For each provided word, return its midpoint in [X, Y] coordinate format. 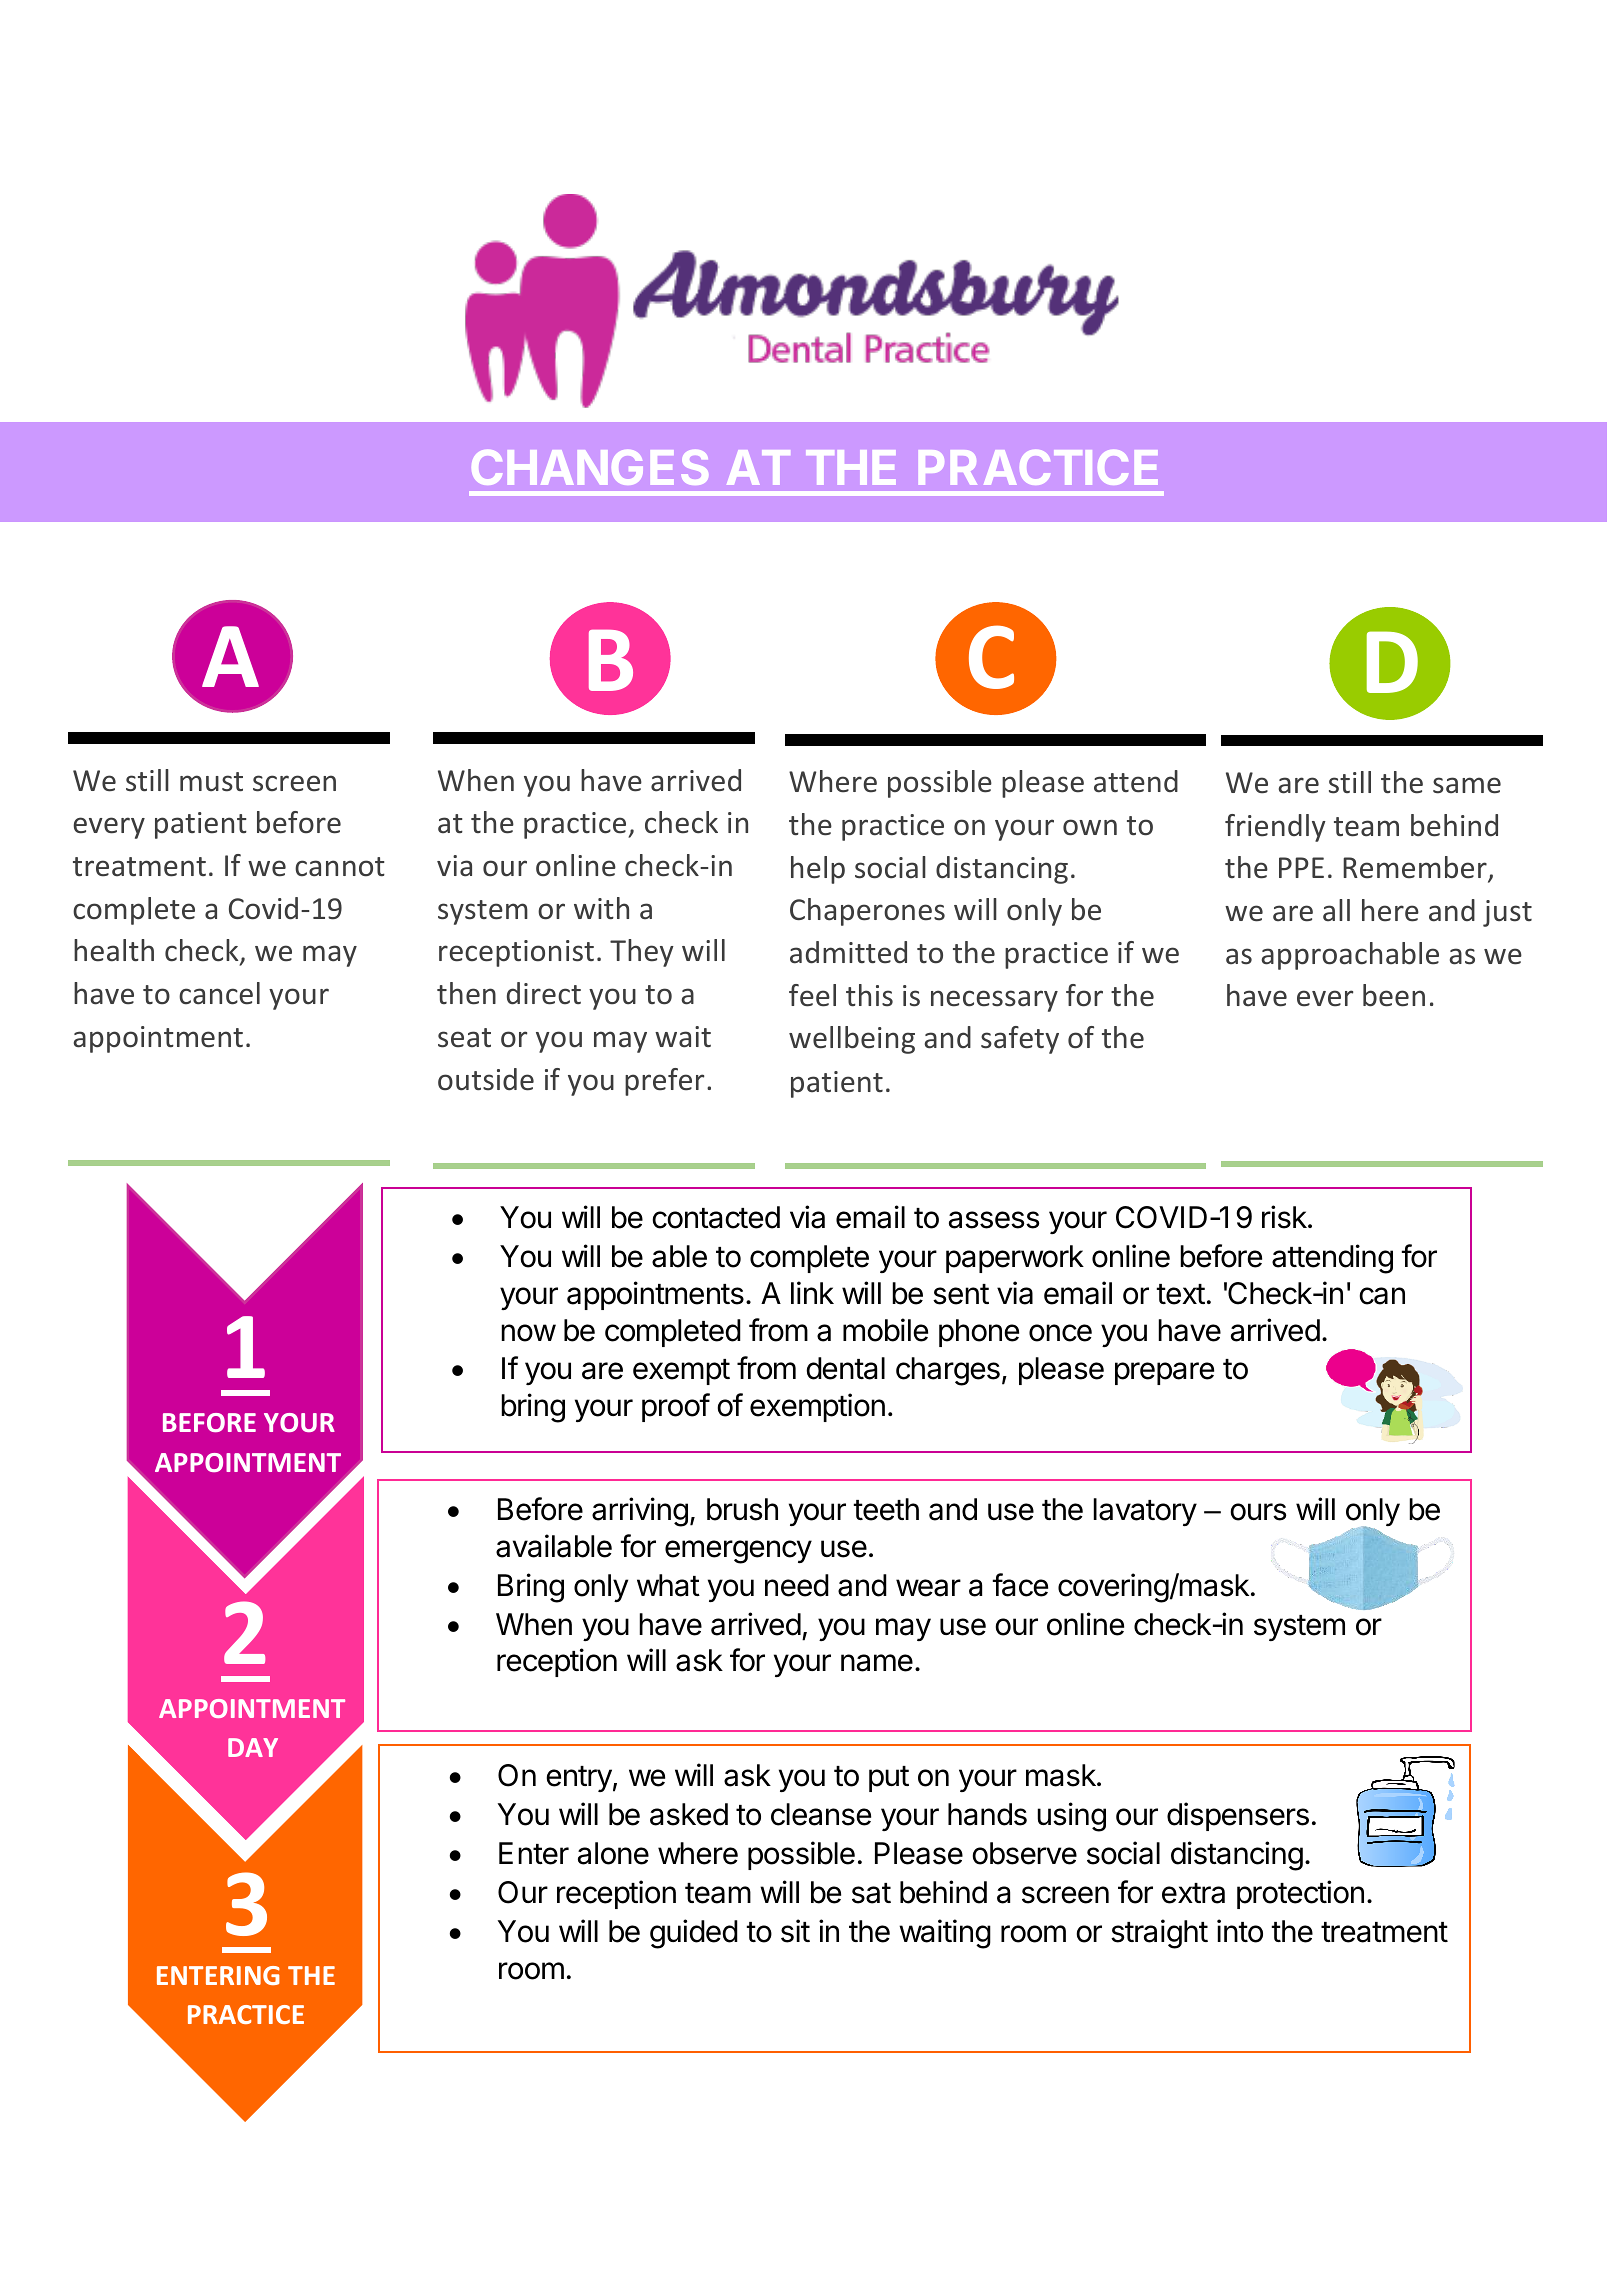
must [211, 782]
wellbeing [852, 1040]
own [1090, 827]
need [797, 1585]
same [1467, 785]
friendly [1275, 828]
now [528, 1333]
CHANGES [590, 467]
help [818, 870]
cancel [219, 993]
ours [1258, 1512]
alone [613, 1853]
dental [845, 1368]
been [1394, 995]
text [1180, 1294]
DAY [253, 1747]
